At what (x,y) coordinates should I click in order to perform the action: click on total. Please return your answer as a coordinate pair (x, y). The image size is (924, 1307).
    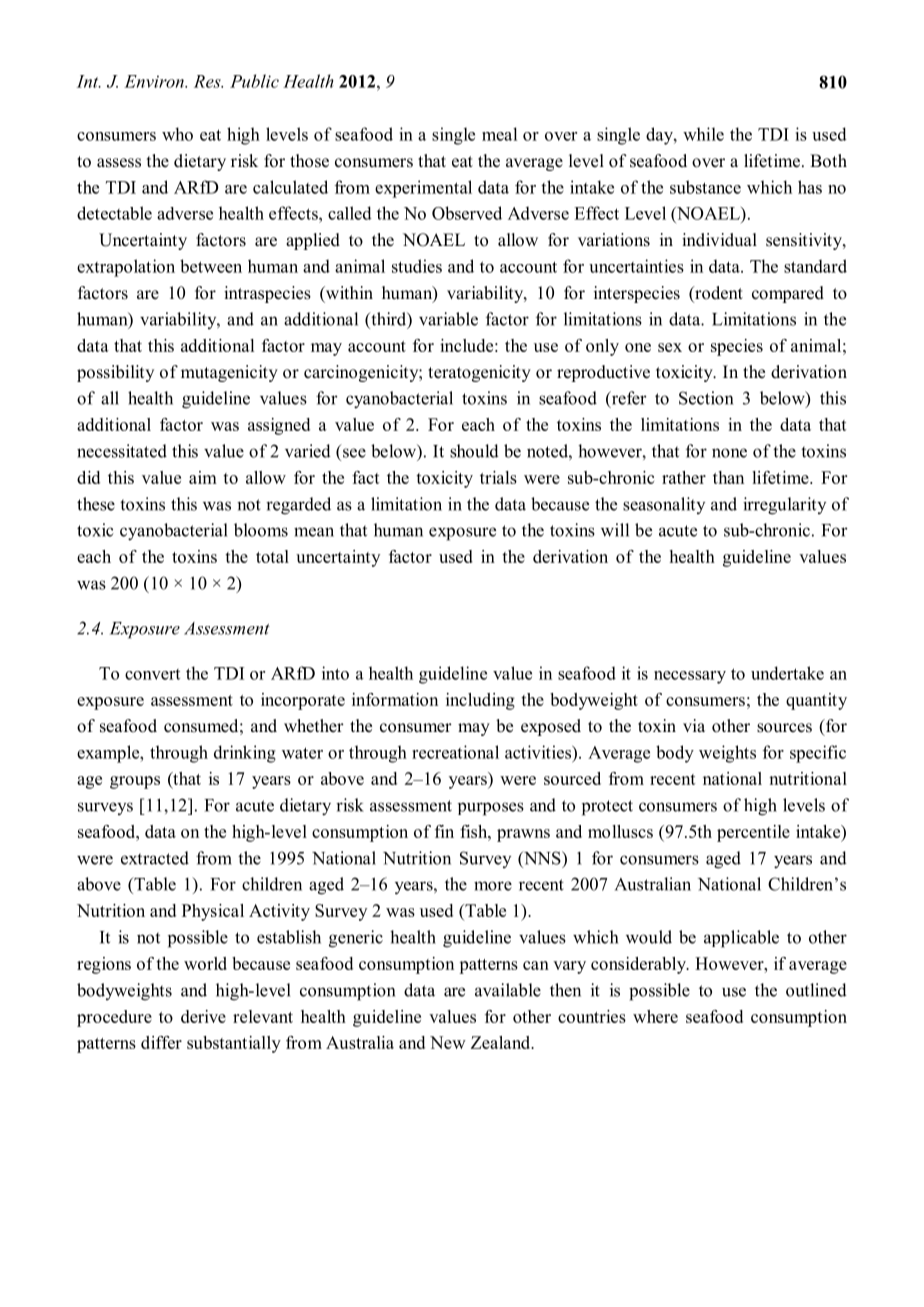
    Looking at the image, I should click on (272, 556).
